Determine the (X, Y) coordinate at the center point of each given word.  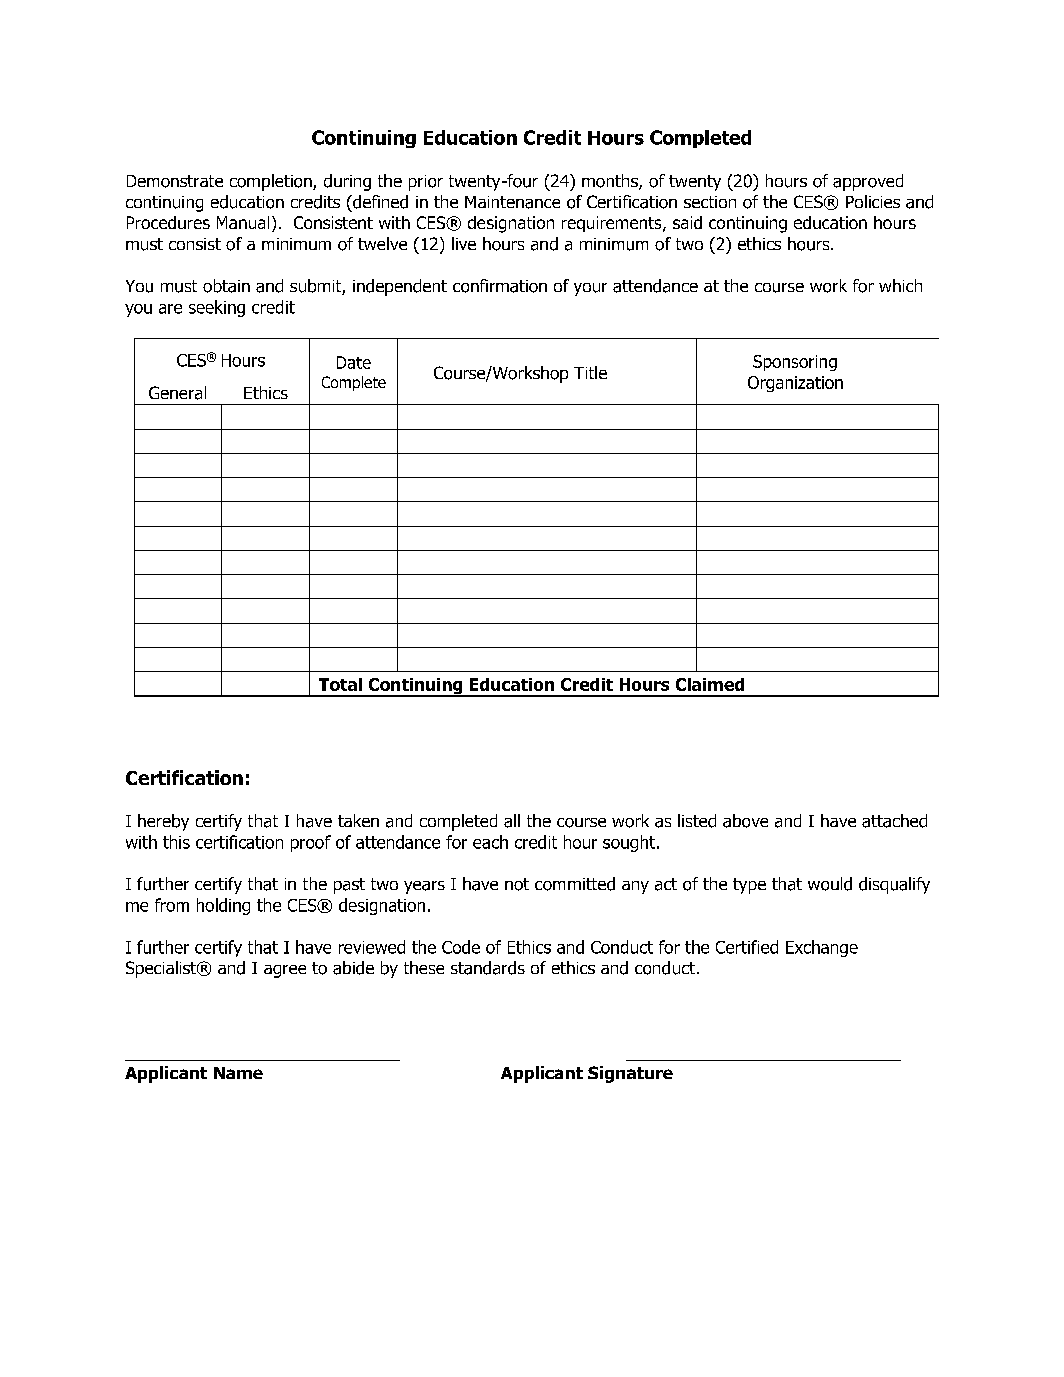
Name (238, 1073)
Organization (795, 384)
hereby (163, 822)
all (512, 821)
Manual (243, 222)
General (177, 393)
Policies (873, 201)
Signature (630, 1074)
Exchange (822, 948)
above (745, 821)
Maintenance (512, 202)
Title (590, 372)
